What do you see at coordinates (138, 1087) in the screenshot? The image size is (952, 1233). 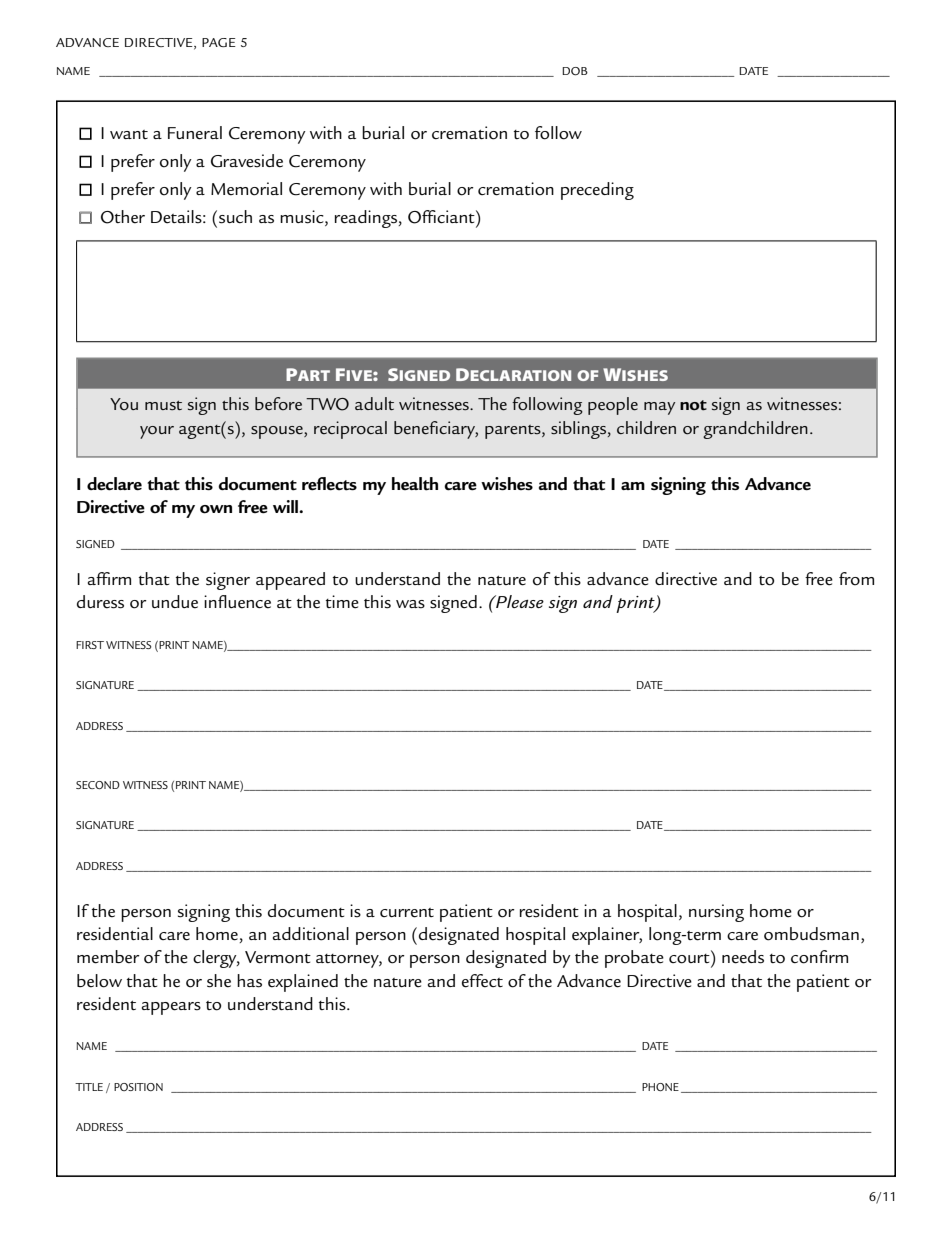 I see `position` at bounding box center [138, 1087].
